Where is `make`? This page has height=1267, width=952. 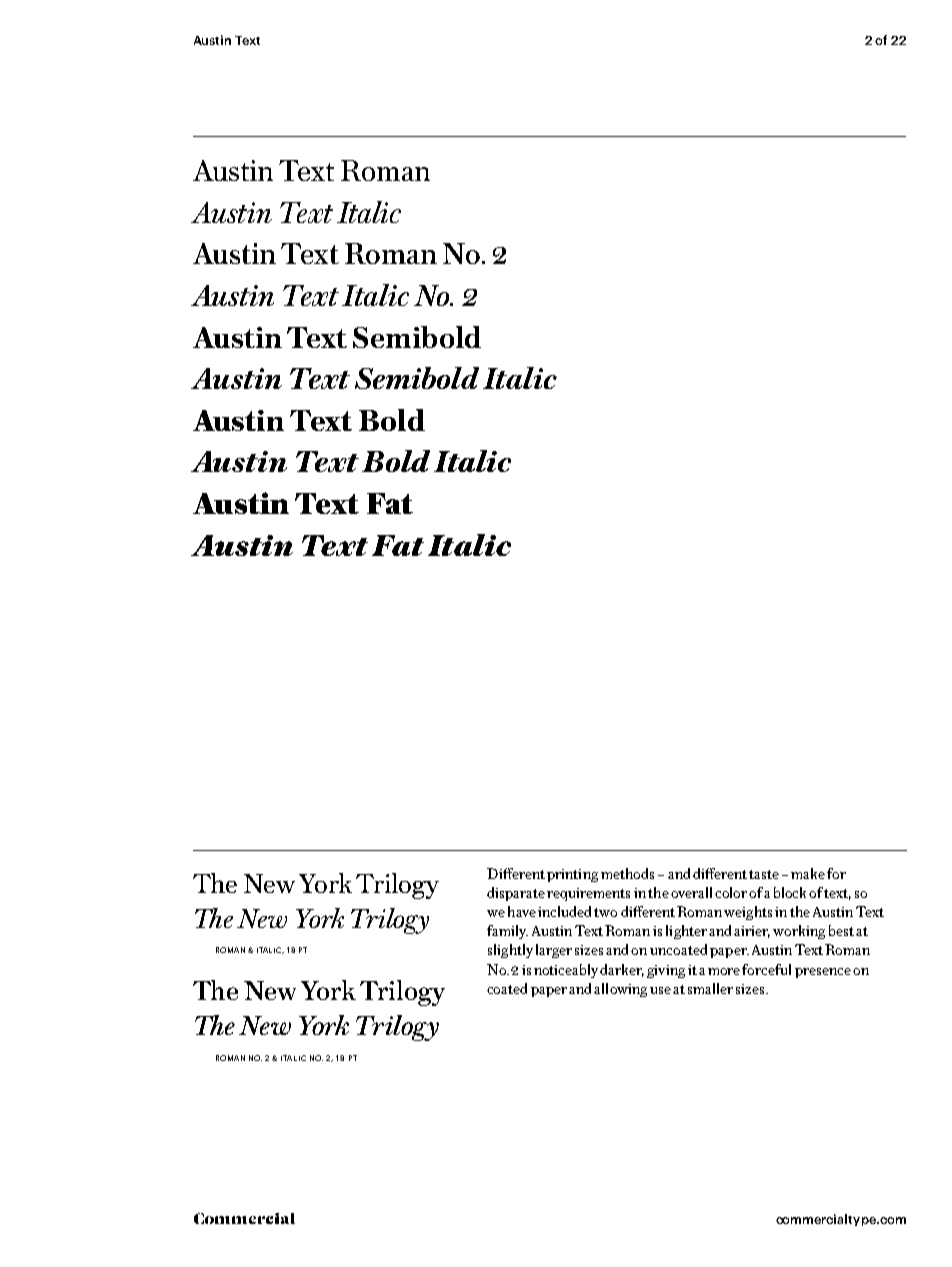 make is located at coordinates (808, 873).
